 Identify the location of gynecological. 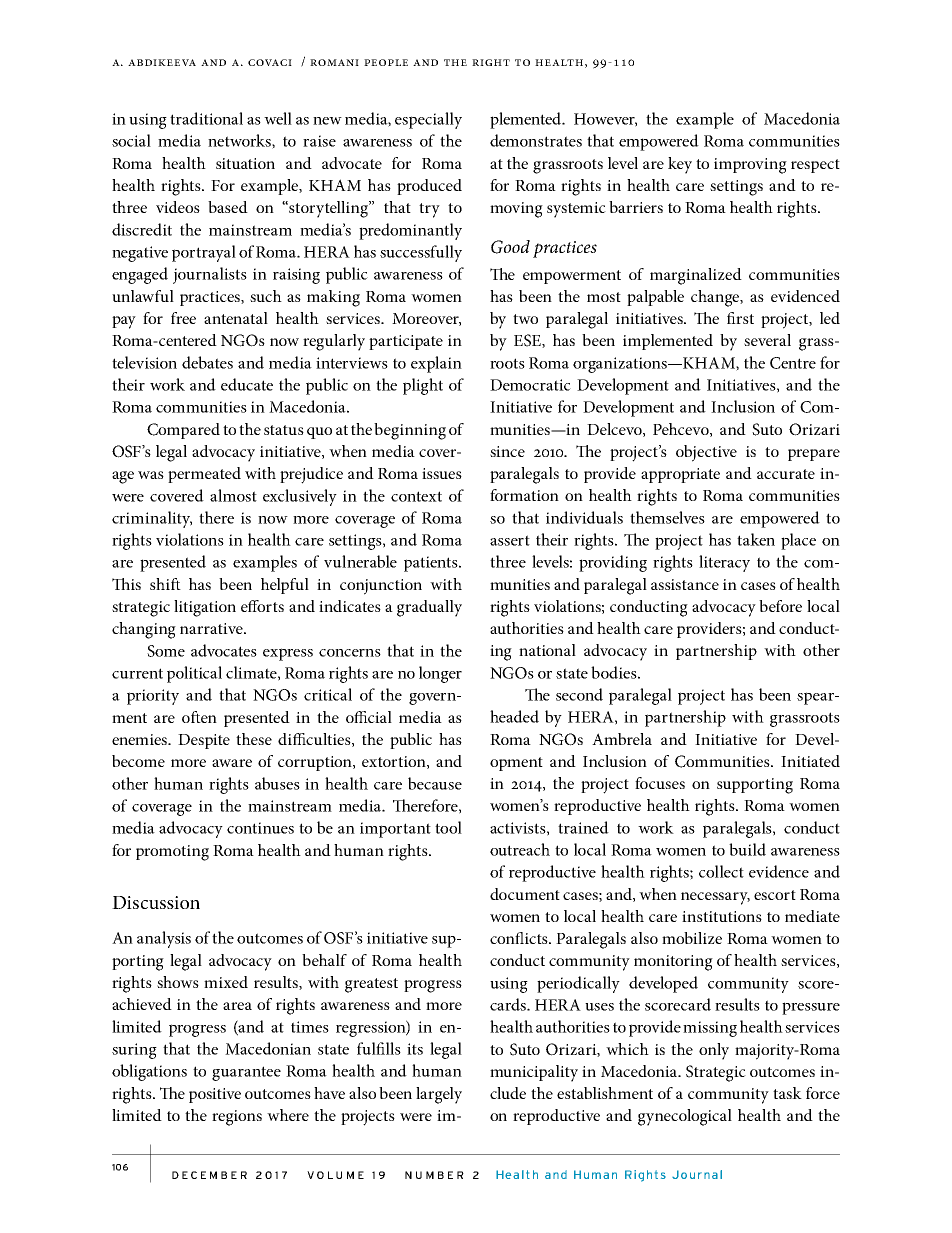
(685, 1117).
